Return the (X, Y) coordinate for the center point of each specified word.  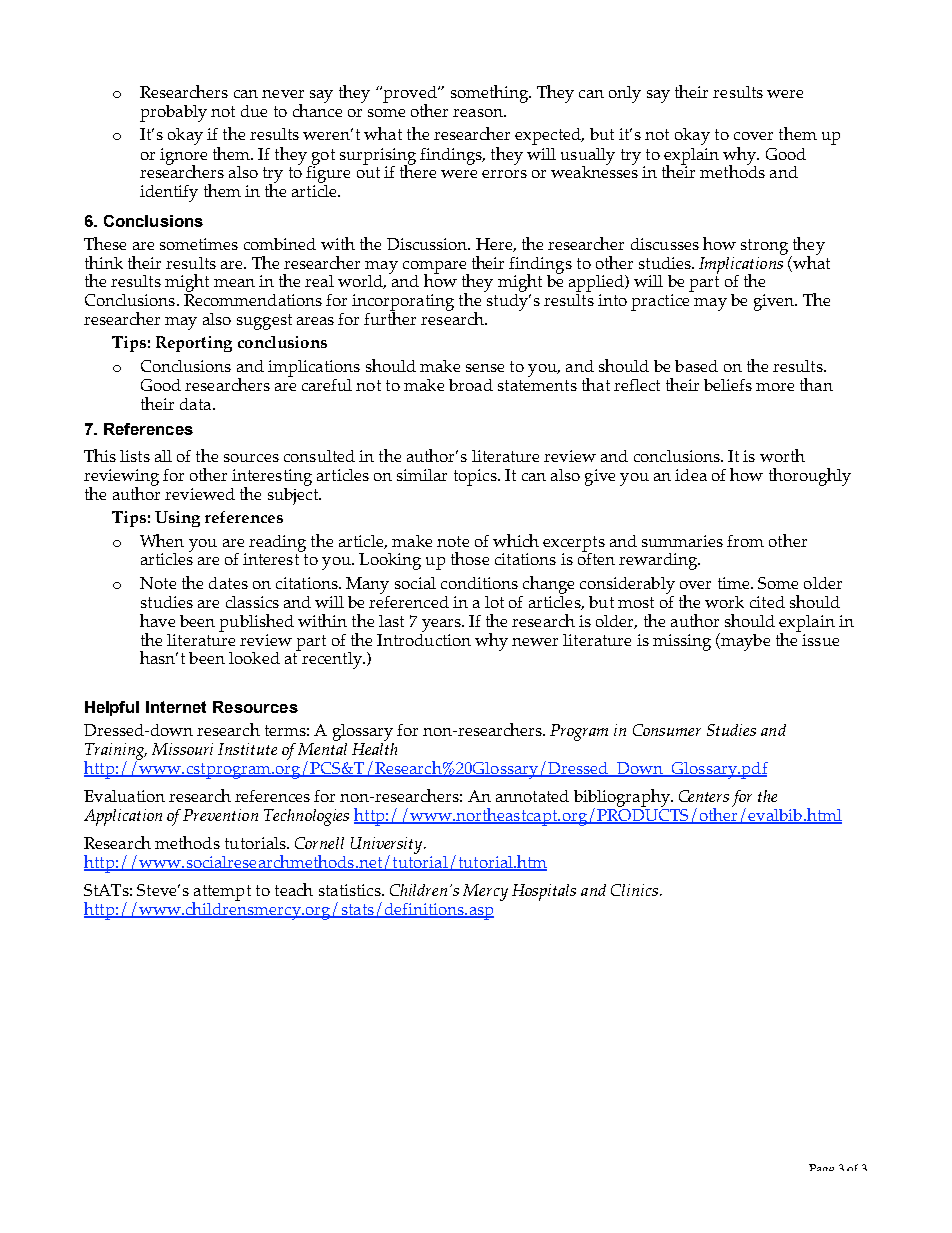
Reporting (194, 344)
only (625, 94)
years (442, 625)
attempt (221, 894)
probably (173, 113)
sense (485, 368)
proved (410, 95)
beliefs (728, 385)
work (724, 602)
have (157, 620)
